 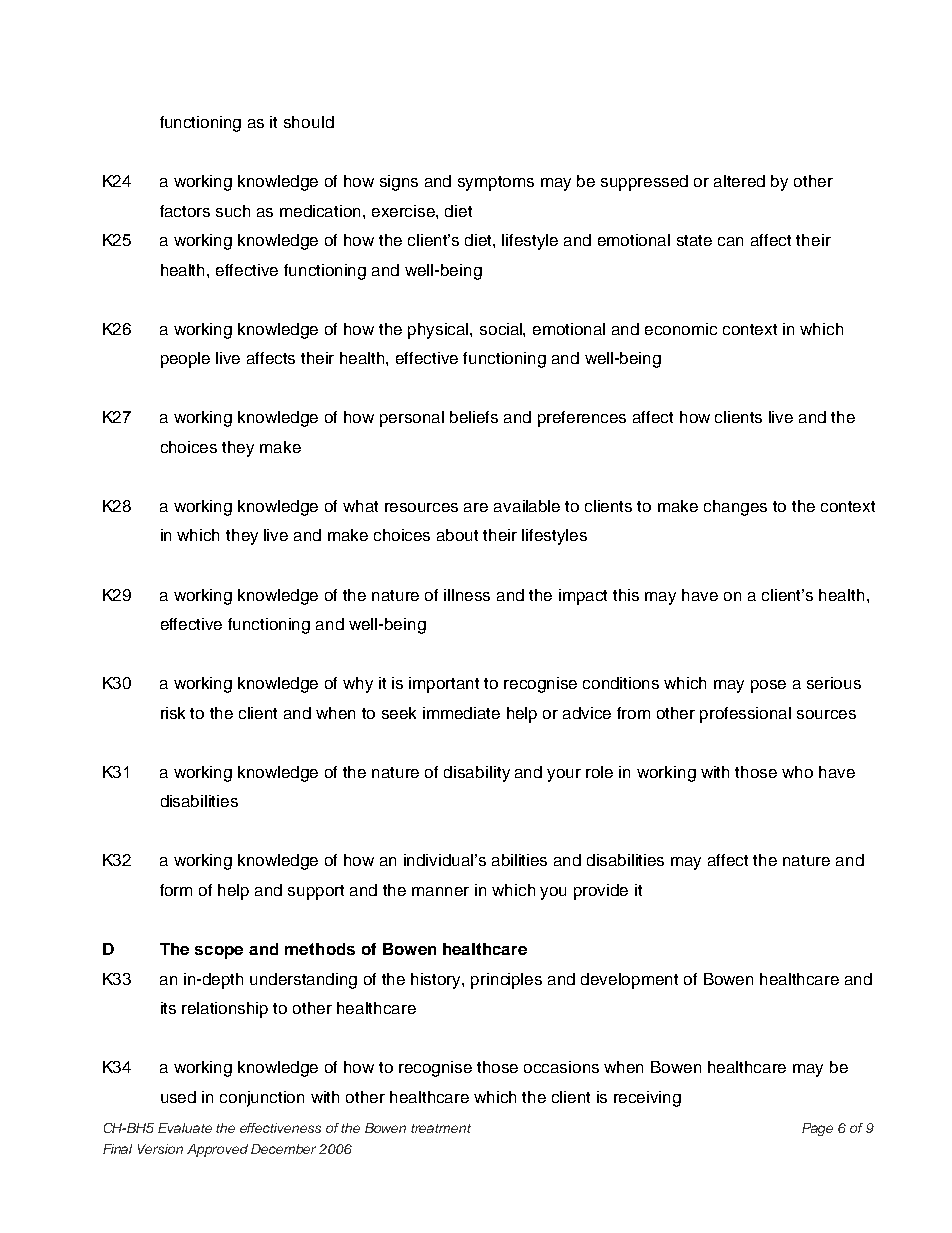 What do you see at coordinates (173, 713) in the screenshot?
I see `risk` at bounding box center [173, 713].
